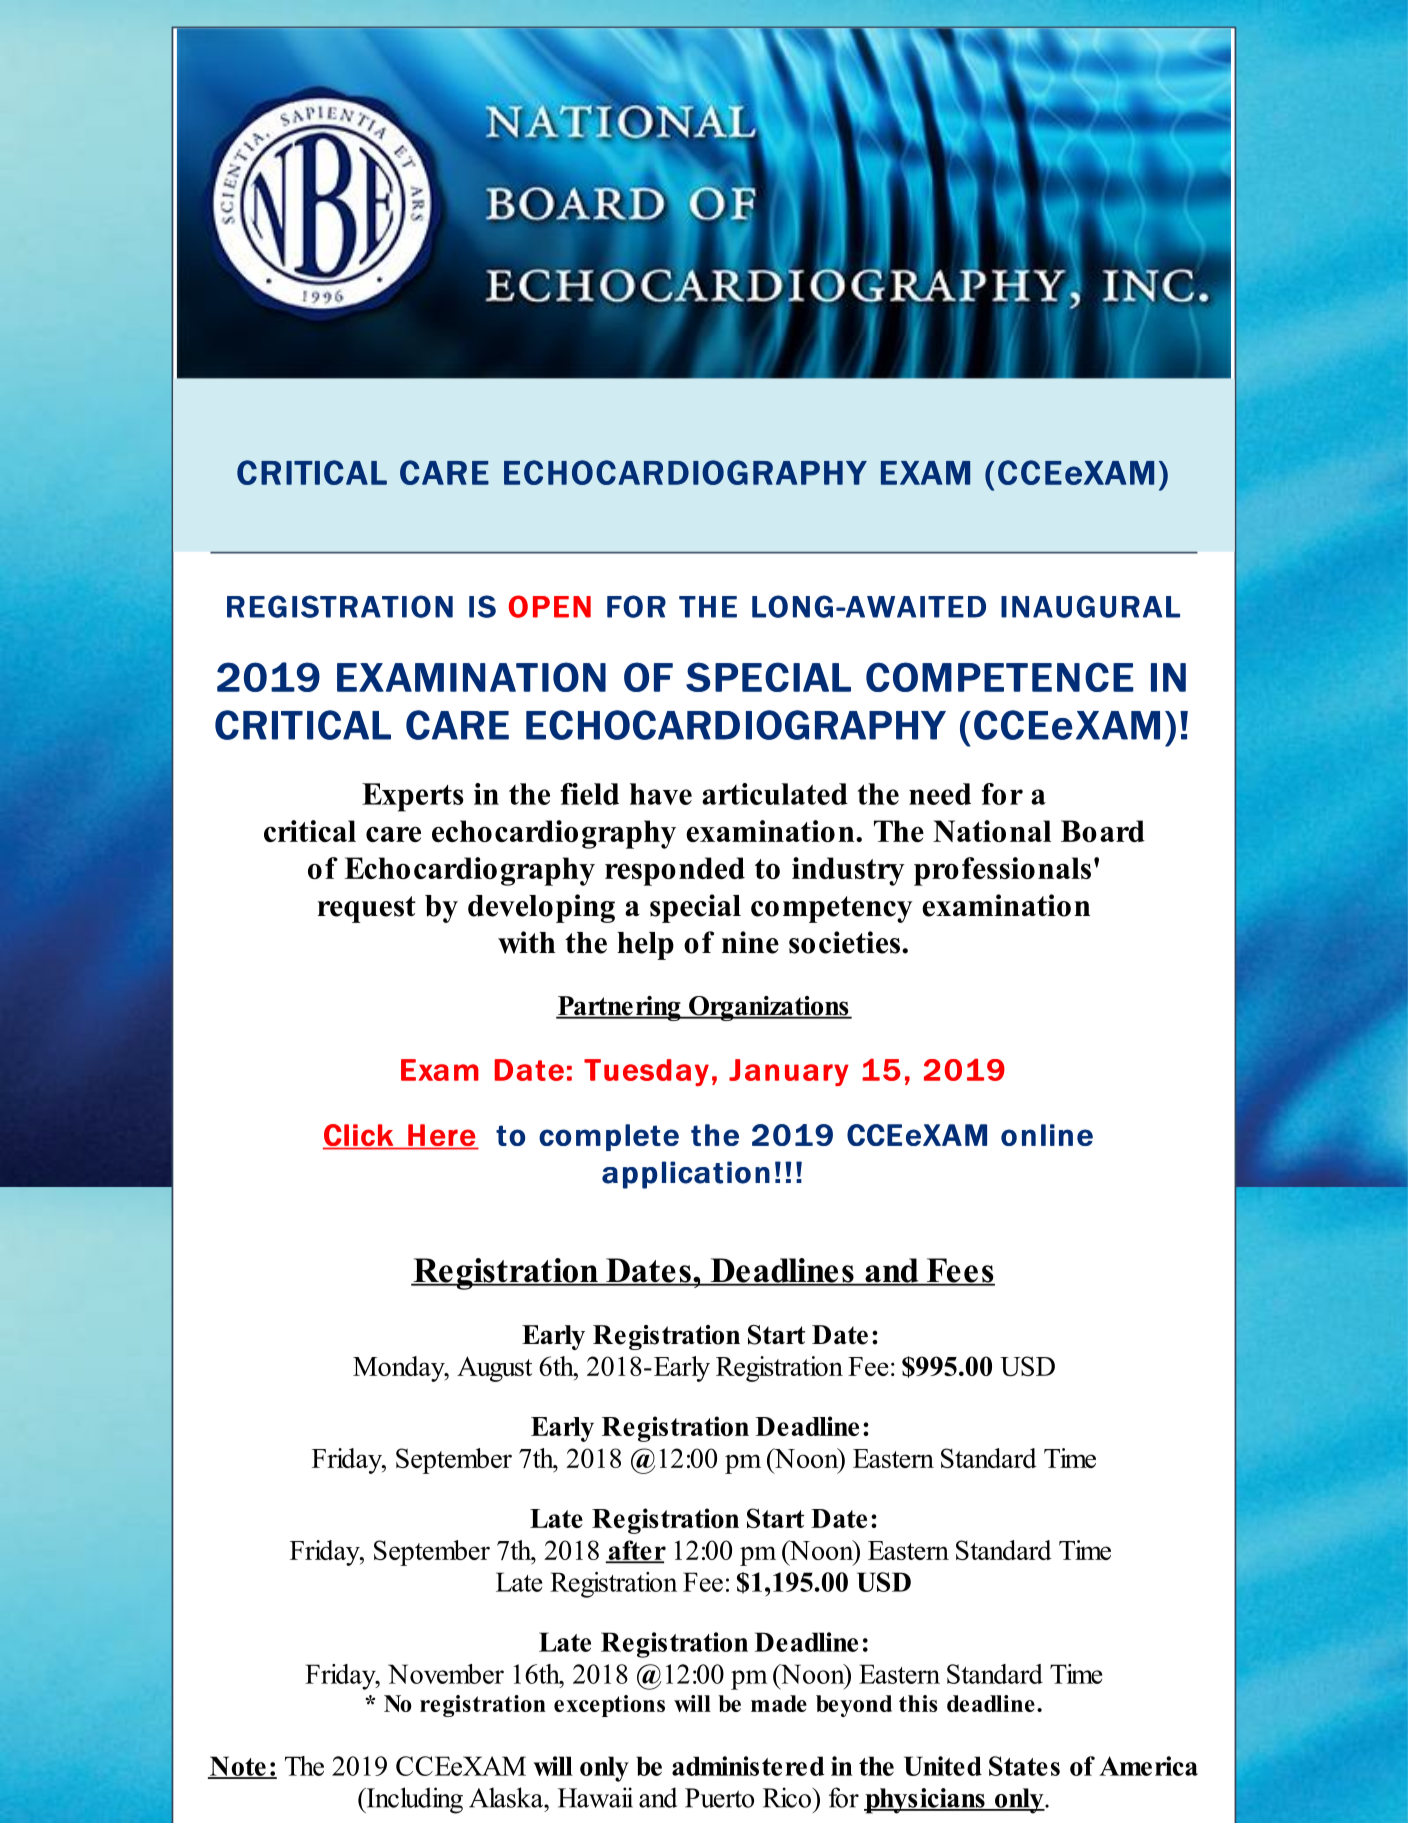 The image size is (1409, 1823). Describe the element at coordinates (1000, 677) in the screenshot. I see `COMPETENCE` at that location.
